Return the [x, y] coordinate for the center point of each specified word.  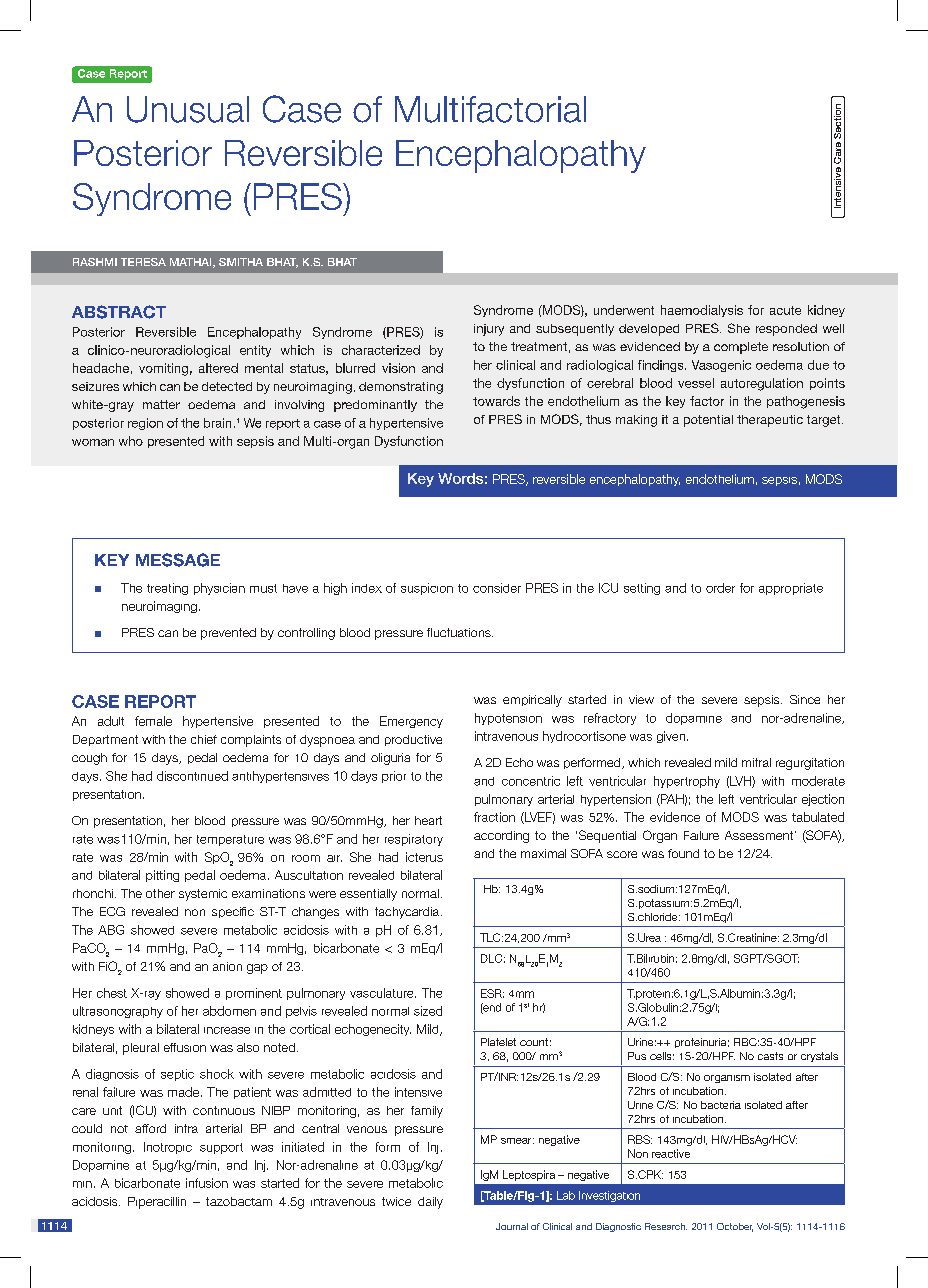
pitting [162, 876]
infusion [207, 1183]
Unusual [188, 109]
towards [496, 401]
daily [430, 1203]
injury [489, 330]
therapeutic [770, 421]
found [683, 853]
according [501, 837]
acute [785, 310]
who [131, 441]
